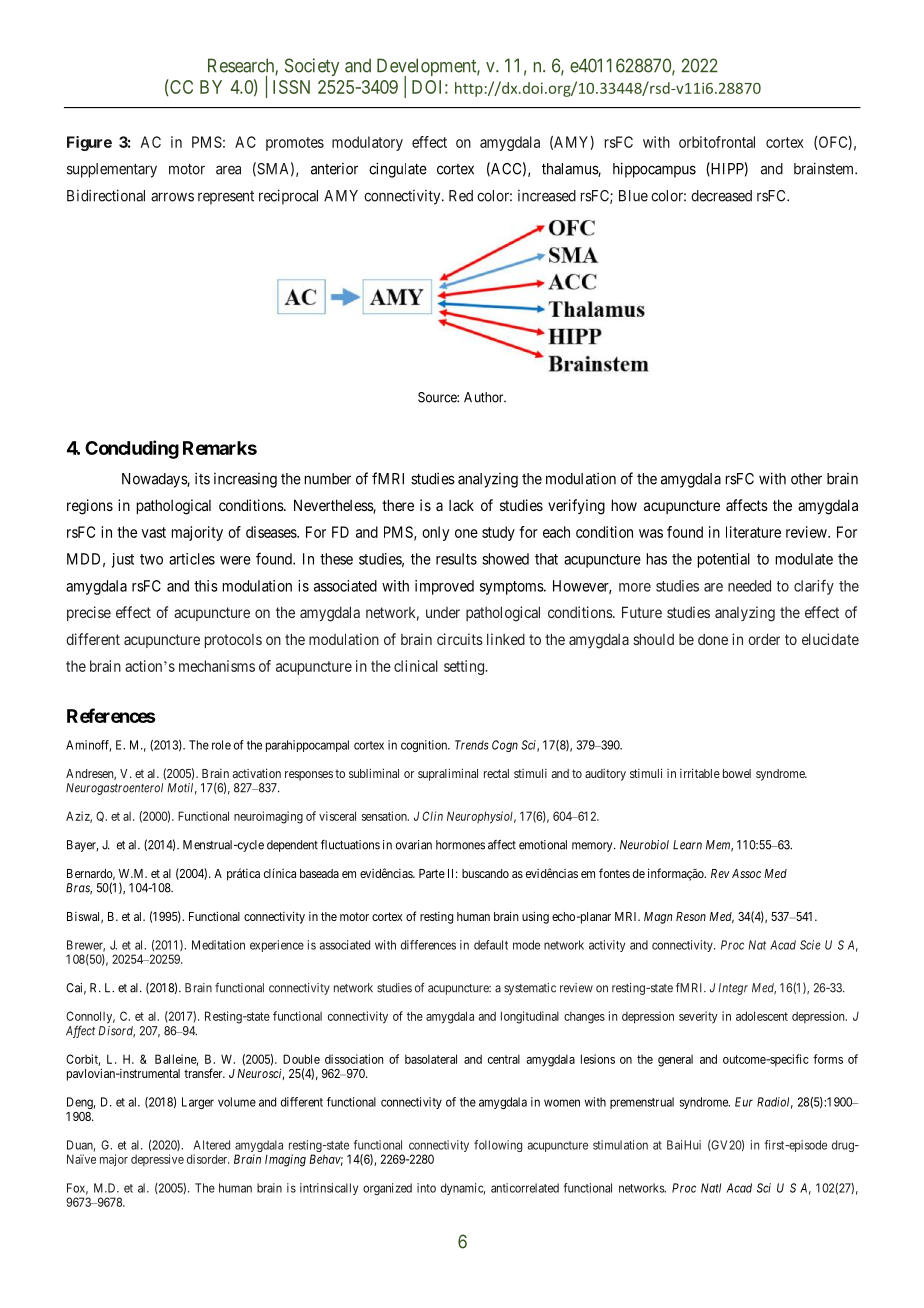 The height and width of the document is (1308, 924). Describe the element at coordinates (367, 143) in the document. I see `modulatory` at that location.
